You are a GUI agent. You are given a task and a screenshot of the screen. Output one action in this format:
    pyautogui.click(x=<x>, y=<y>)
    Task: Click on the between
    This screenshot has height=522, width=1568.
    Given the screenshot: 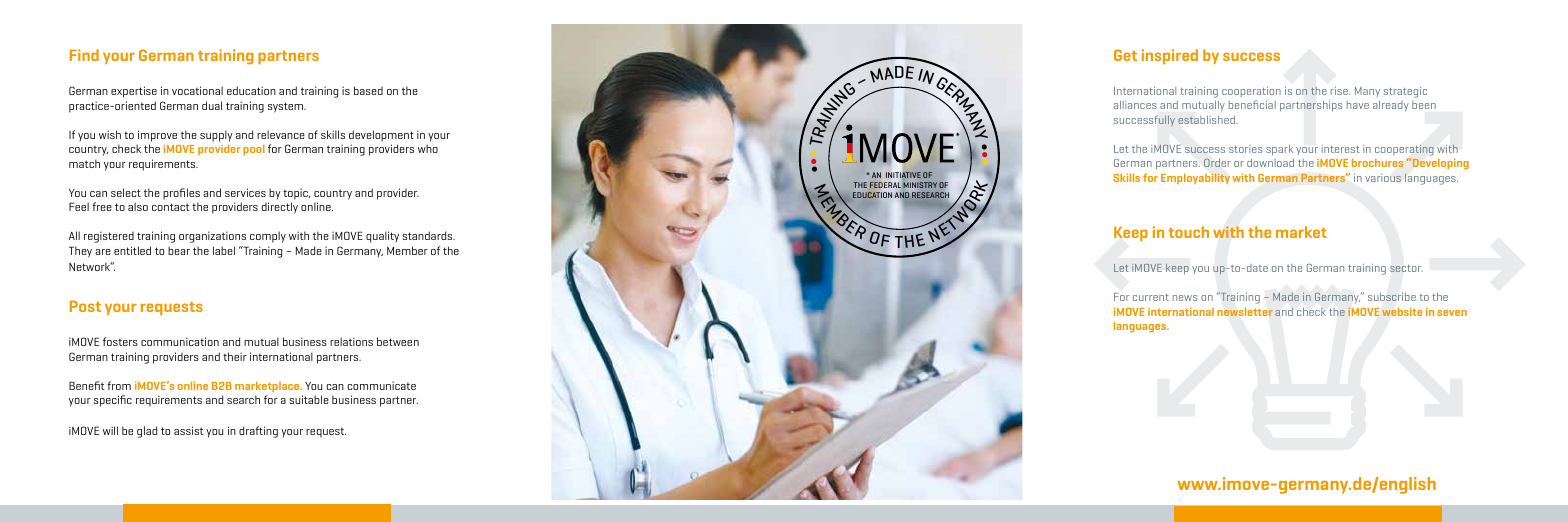 What is the action you would take?
    pyautogui.click(x=398, y=341)
